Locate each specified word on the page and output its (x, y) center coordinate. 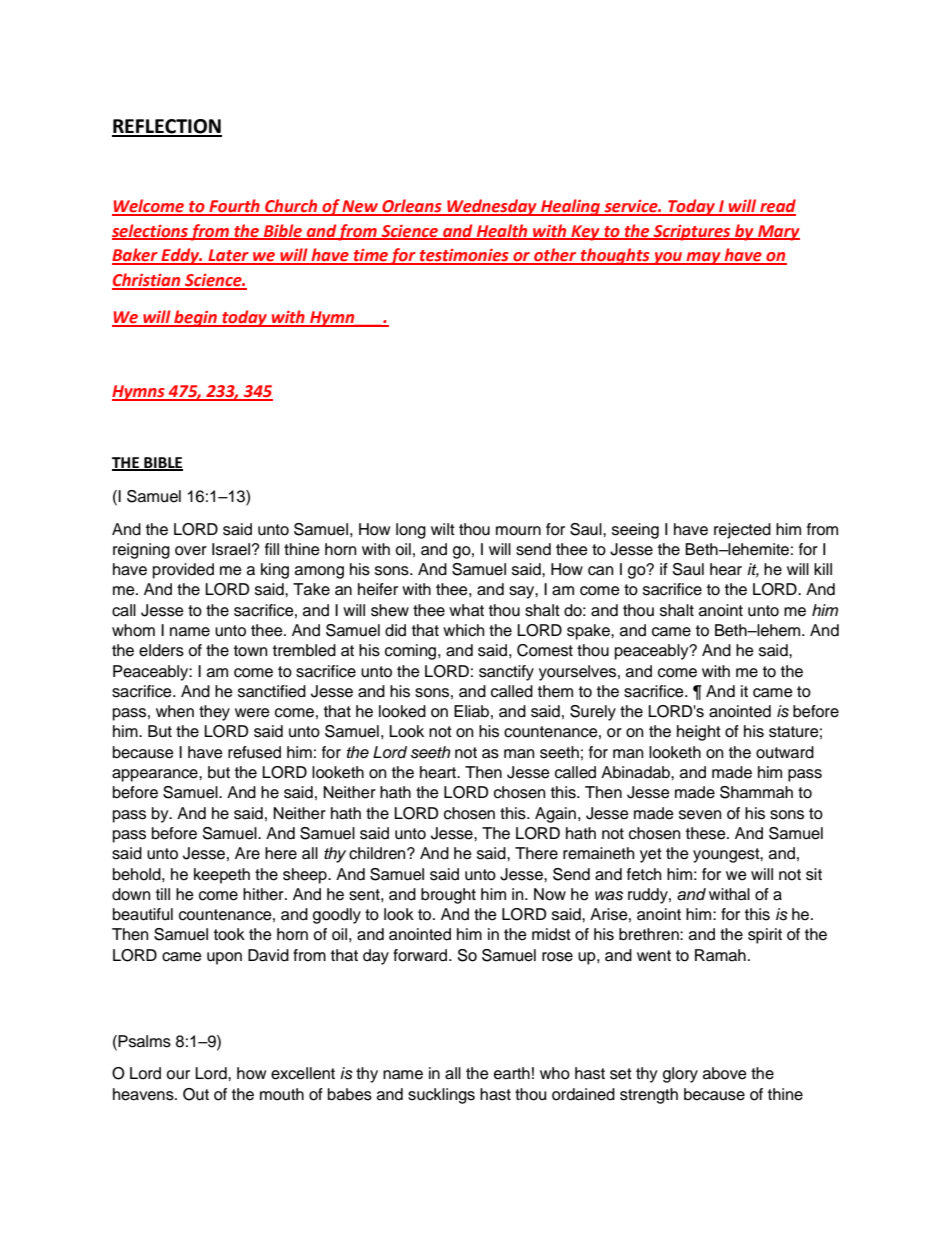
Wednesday (492, 207)
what (466, 610)
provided (183, 571)
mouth (282, 1094)
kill (823, 569)
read (777, 207)
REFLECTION (167, 127)
